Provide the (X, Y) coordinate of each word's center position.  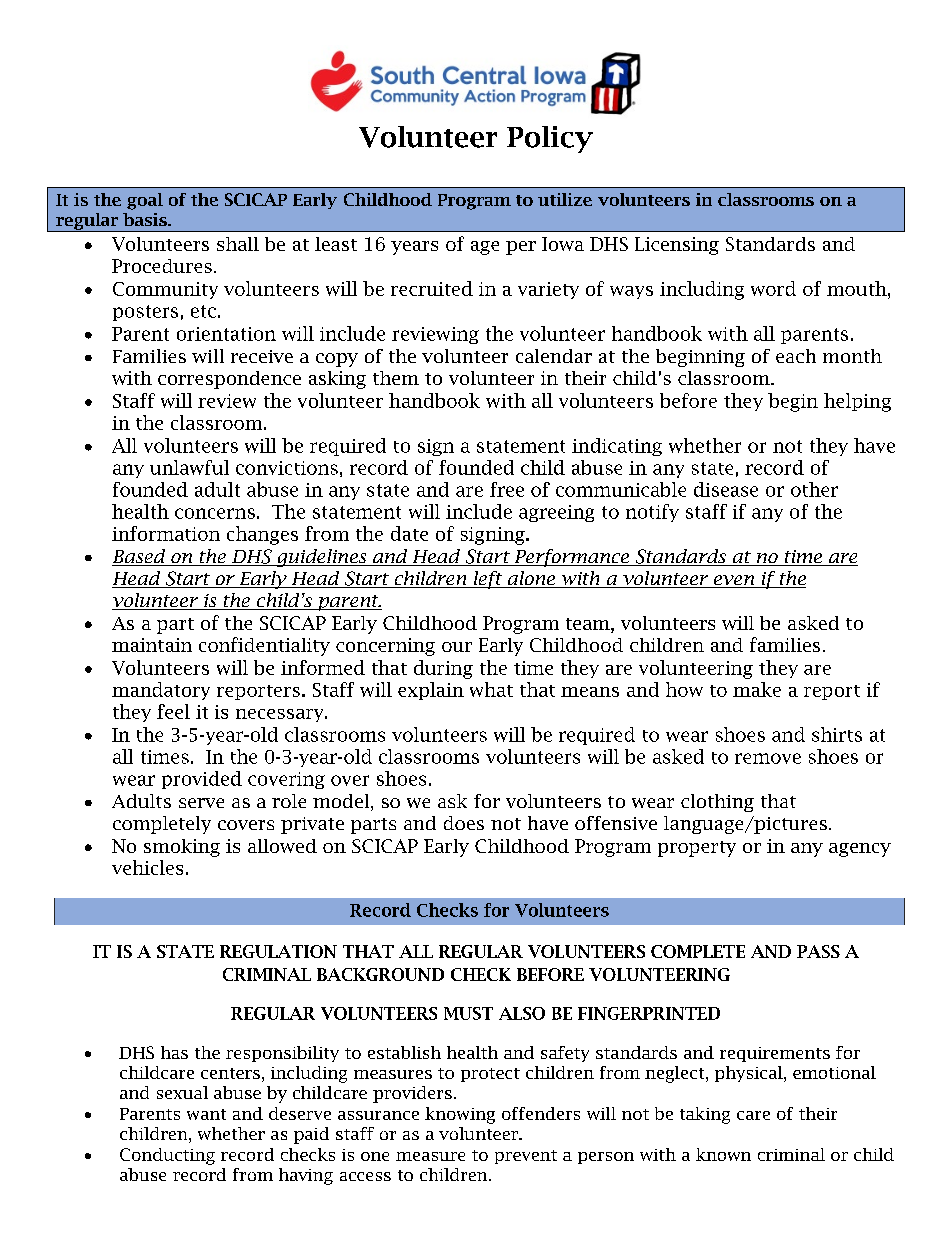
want (206, 1114)
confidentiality (264, 646)
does (464, 823)
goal (145, 201)
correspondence (229, 380)
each (796, 356)
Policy (550, 139)
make (757, 689)
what (491, 689)
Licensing (677, 246)
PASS (818, 951)
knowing (460, 1115)
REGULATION (278, 951)
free (507, 489)
